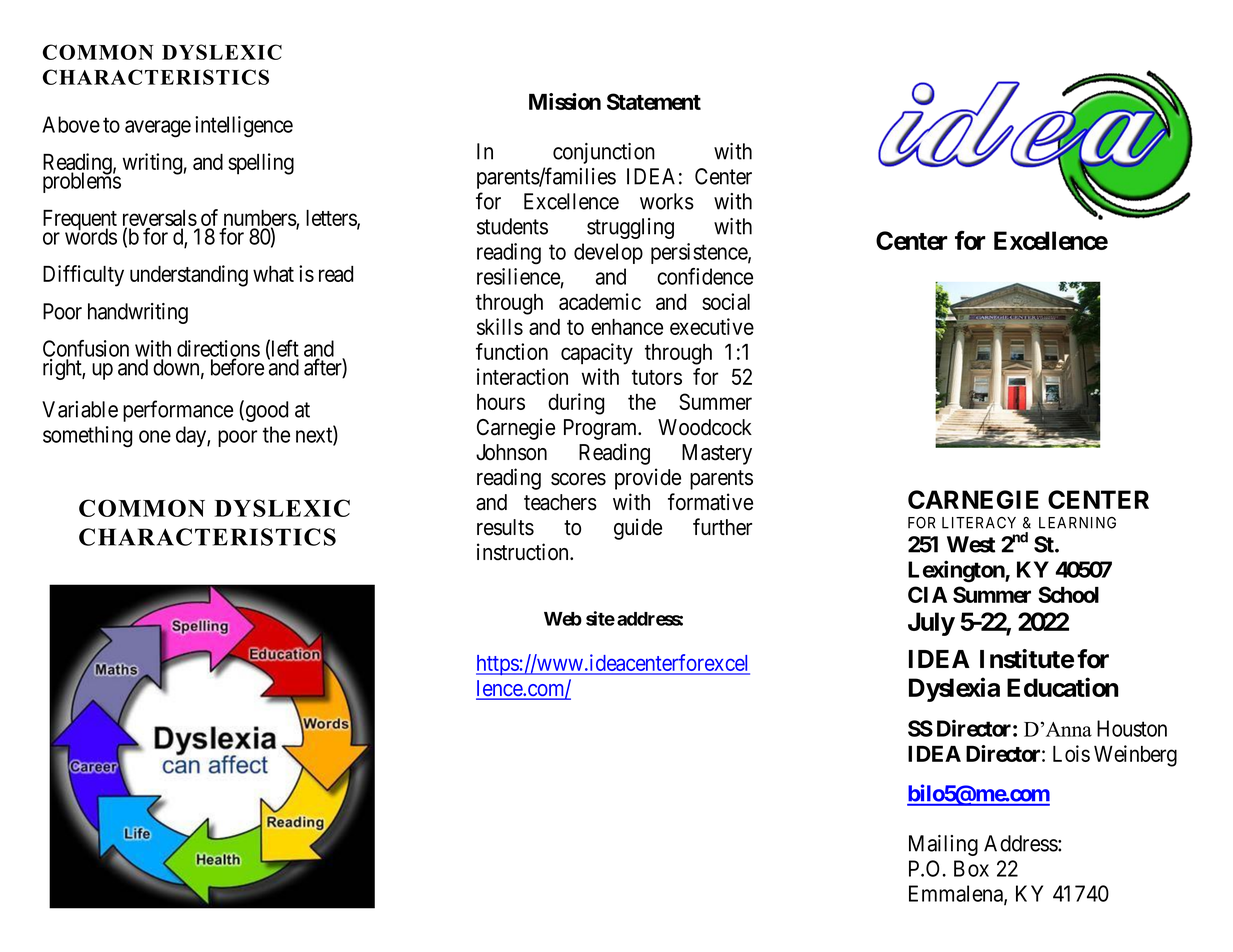 This screenshot has height=952, width=1233. Describe the element at coordinates (979, 523) in the screenshot. I see `LITERACY` at that location.
